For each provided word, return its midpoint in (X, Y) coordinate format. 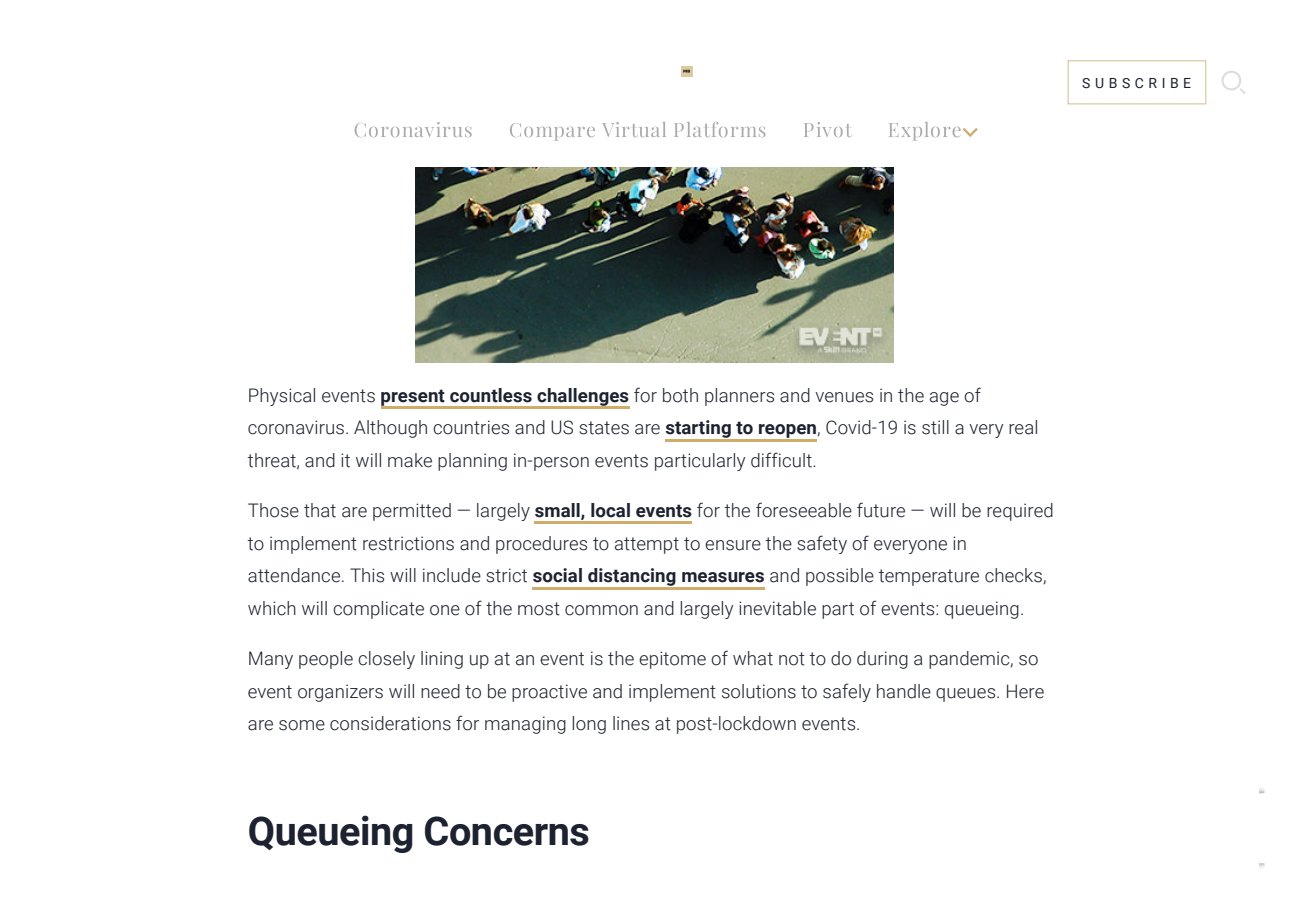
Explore (925, 131)
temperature (929, 577)
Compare (552, 132)
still (935, 427)
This (367, 575)
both (680, 395)
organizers (340, 693)
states (604, 428)
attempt (647, 545)
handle (904, 691)
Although (390, 429)
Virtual (634, 129)
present (414, 398)
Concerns (507, 831)
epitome (672, 660)
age (944, 399)
